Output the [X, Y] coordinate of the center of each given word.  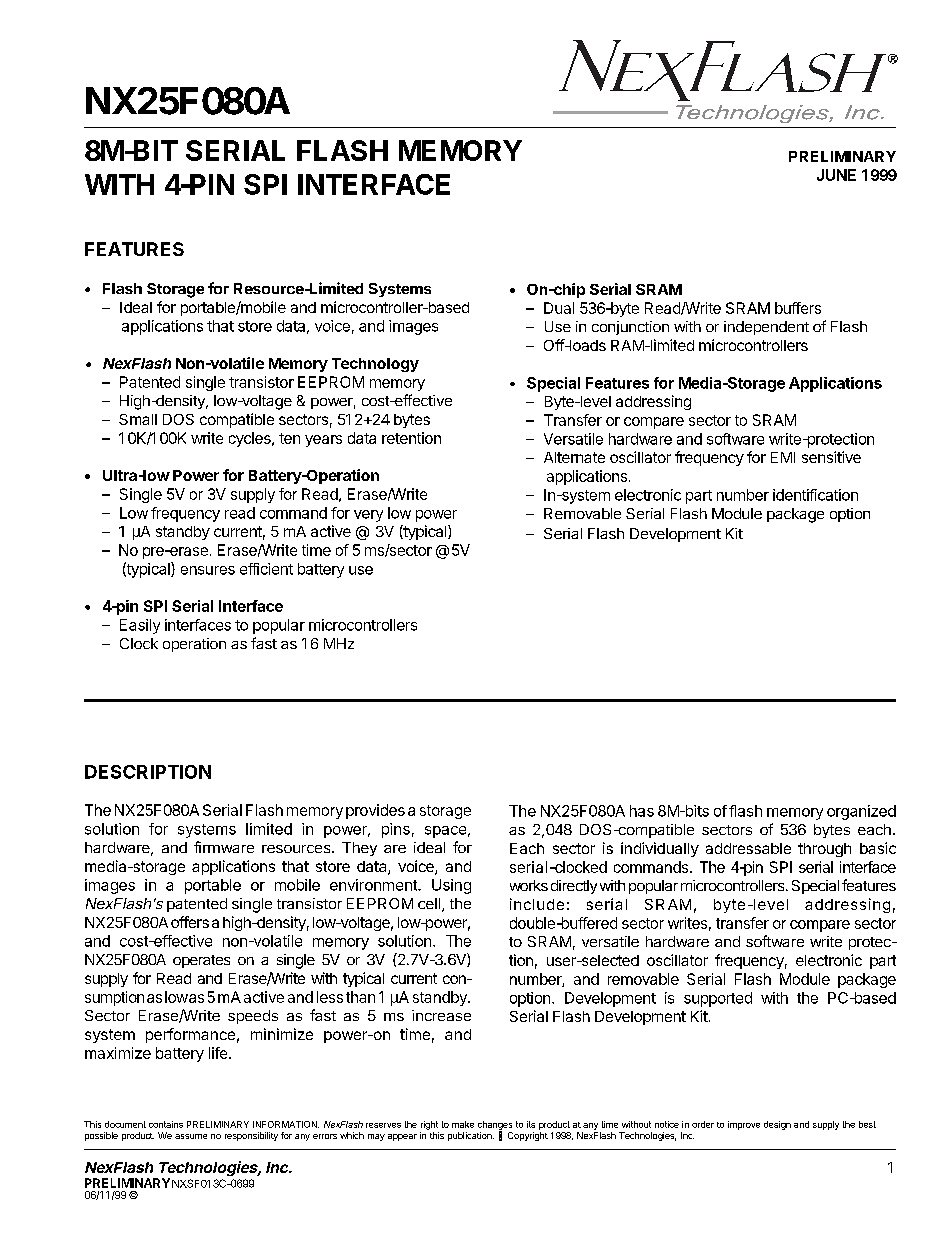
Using [451, 886]
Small [138, 419]
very [368, 516]
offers [190, 922]
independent [766, 328]
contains [166, 1124]
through [824, 850]
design [777, 1125]
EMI [783, 457]
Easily [140, 626]
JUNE [836, 175]
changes [495, 1126]
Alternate [574, 457]
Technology [375, 365]
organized [861, 812]
